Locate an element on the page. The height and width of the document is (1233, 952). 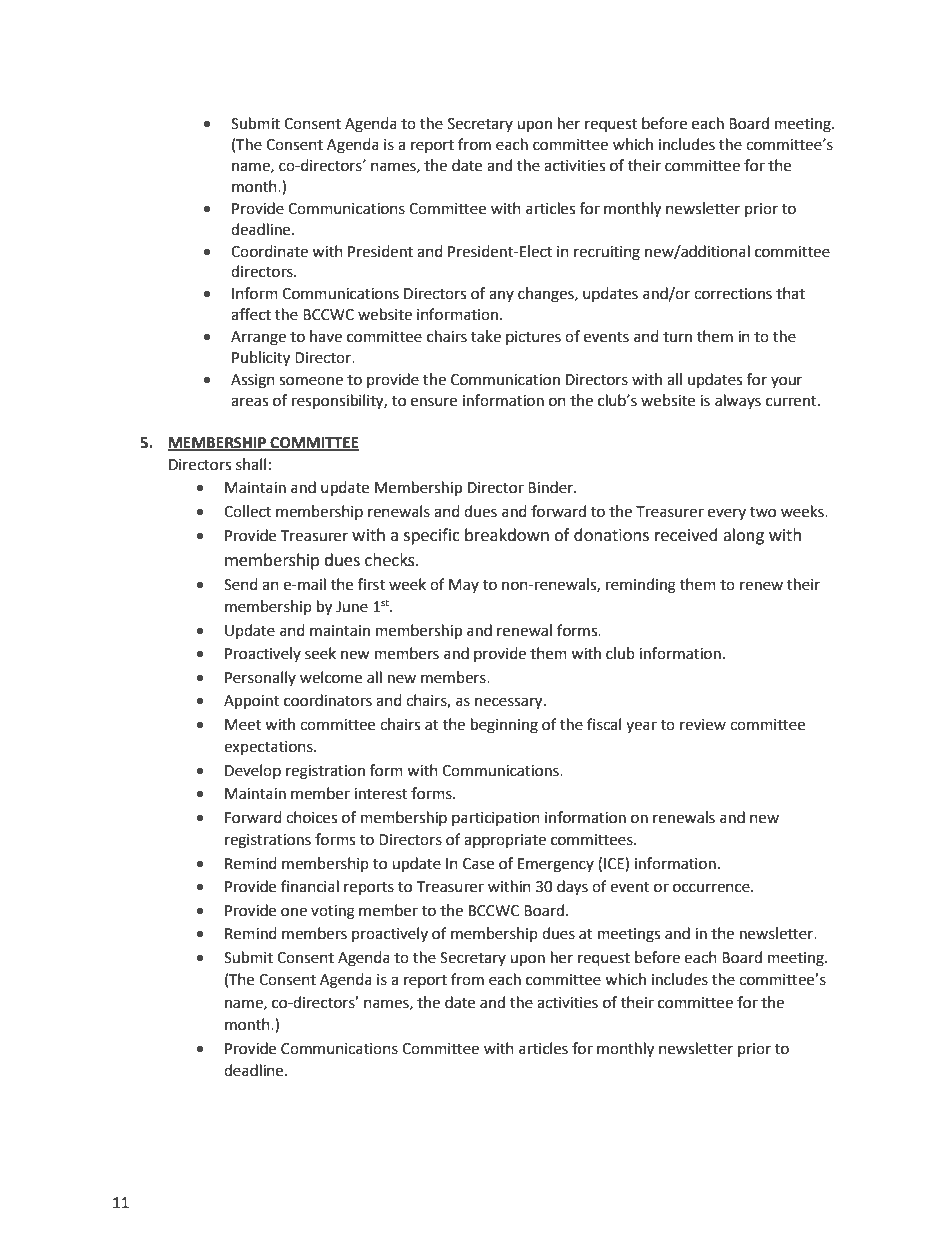
corrections is located at coordinates (733, 294).
